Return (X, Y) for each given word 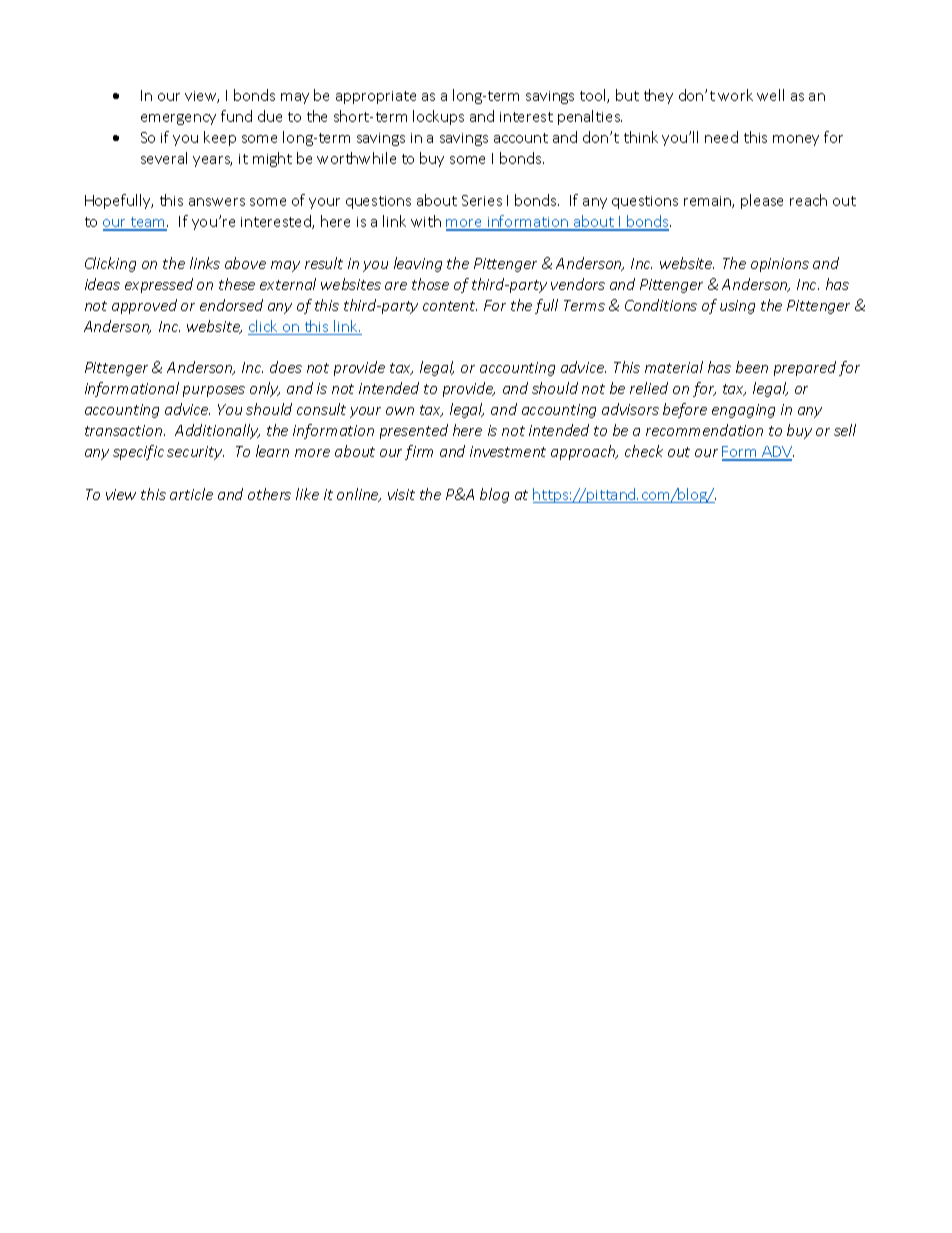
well (770, 95)
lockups (438, 117)
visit (401, 494)
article (191, 494)
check (644, 451)
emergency (178, 119)
